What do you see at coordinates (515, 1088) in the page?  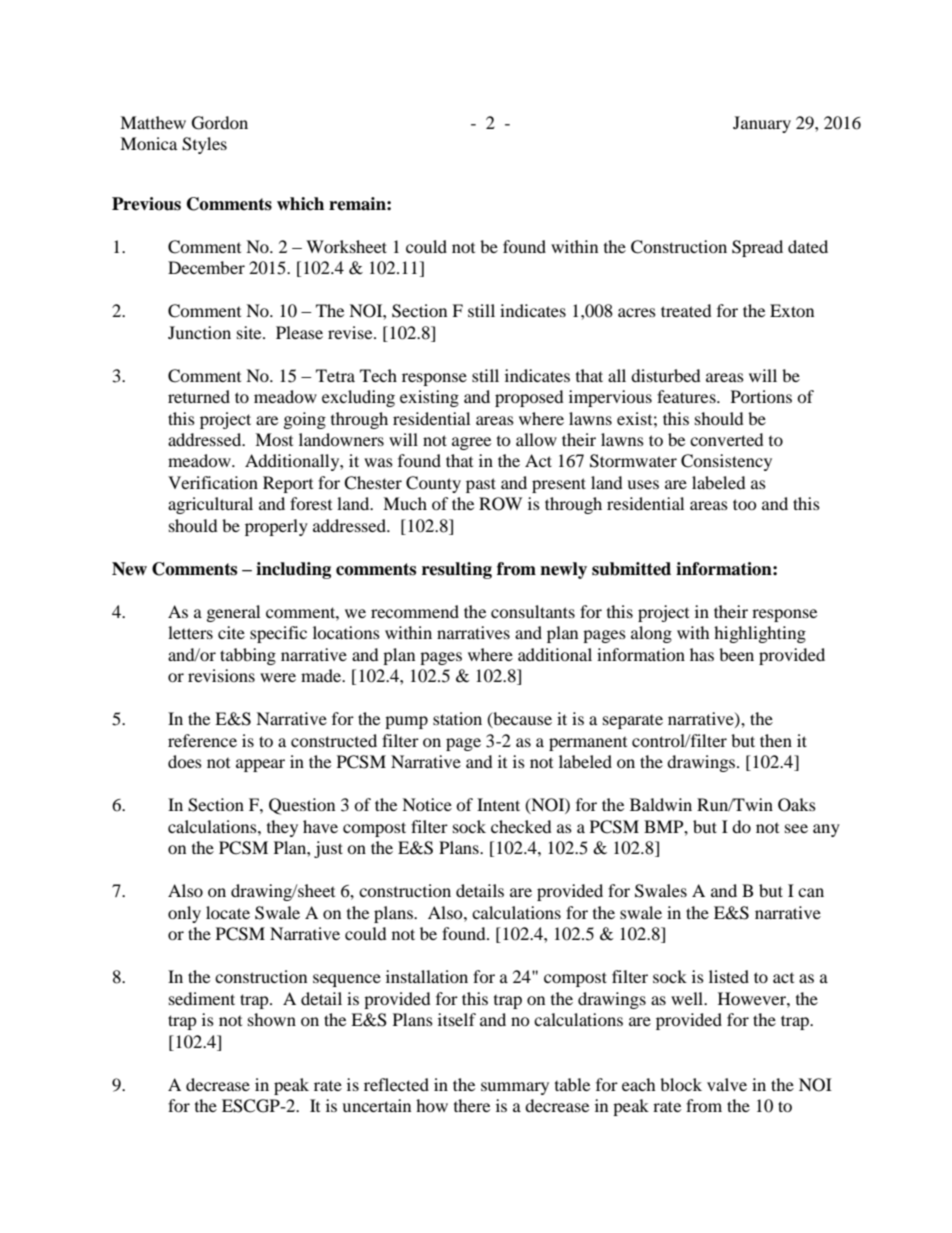 I see `summary` at bounding box center [515, 1088].
